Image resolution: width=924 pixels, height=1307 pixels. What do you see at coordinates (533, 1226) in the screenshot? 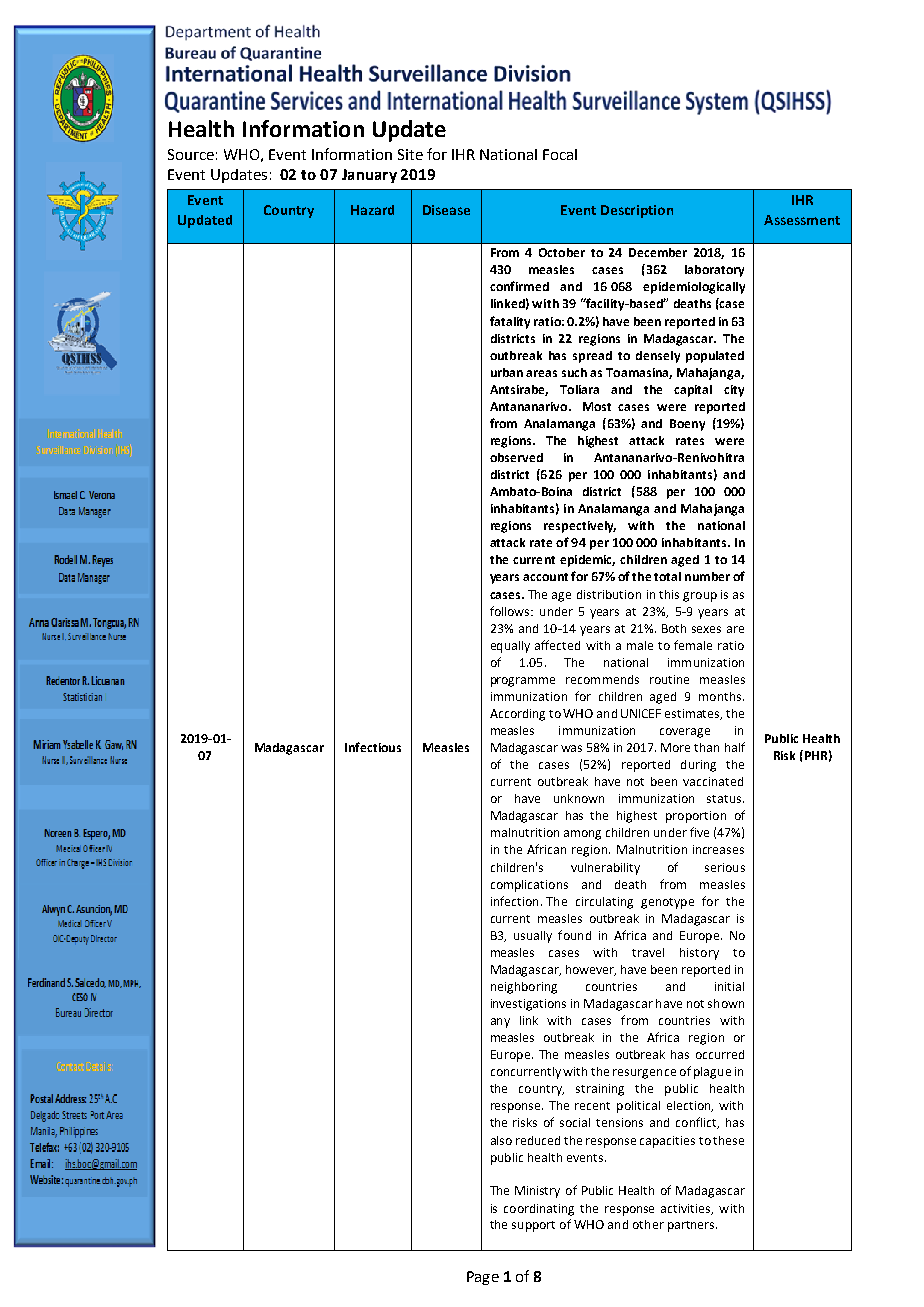
I see `support` at bounding box center [533, 1226].
